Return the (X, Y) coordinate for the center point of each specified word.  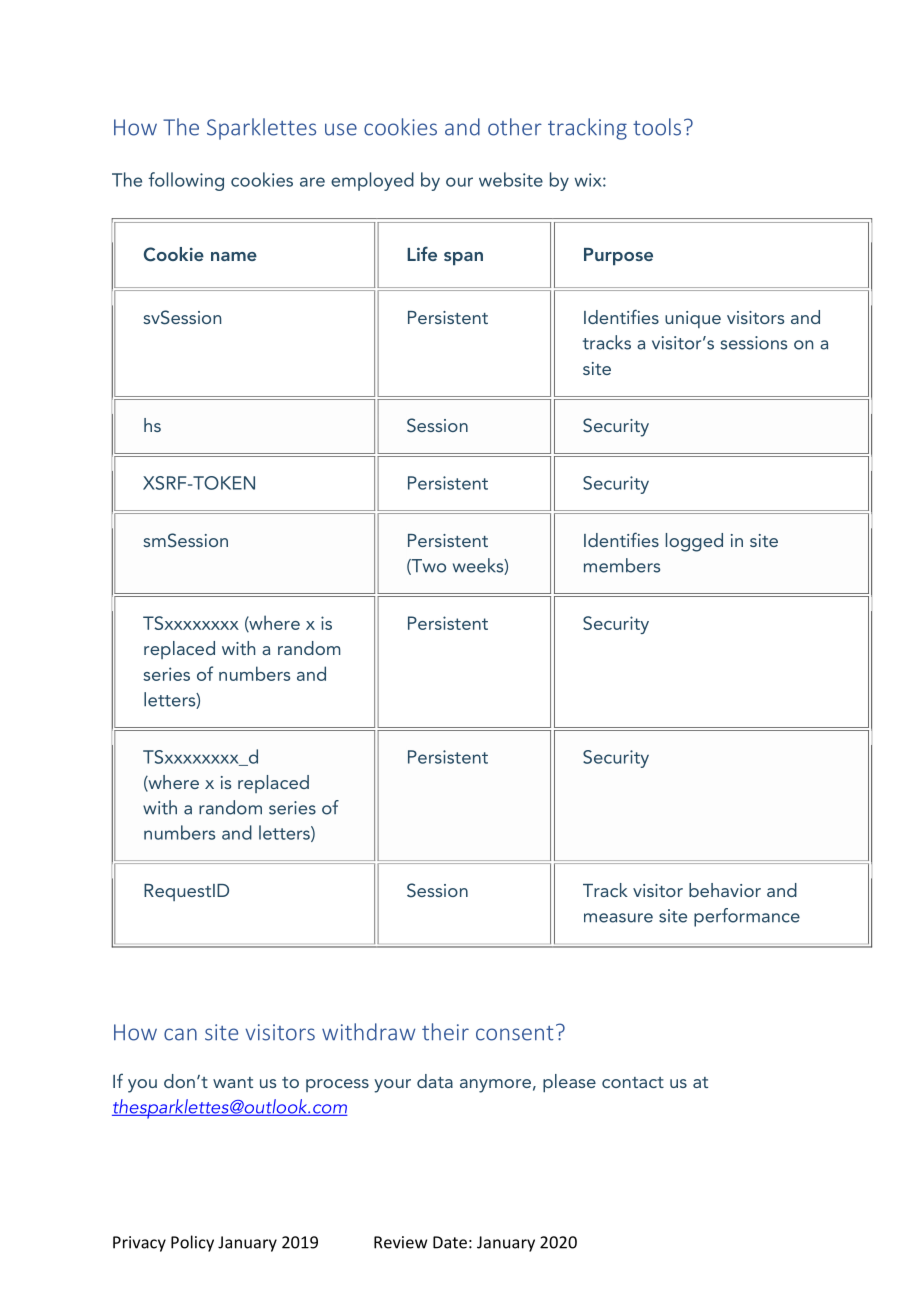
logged (694, 542)
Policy (192, 1243)
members (622, 565)
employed (372, 181)
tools (657, 127)
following (186, 181)
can (180, 1034)
